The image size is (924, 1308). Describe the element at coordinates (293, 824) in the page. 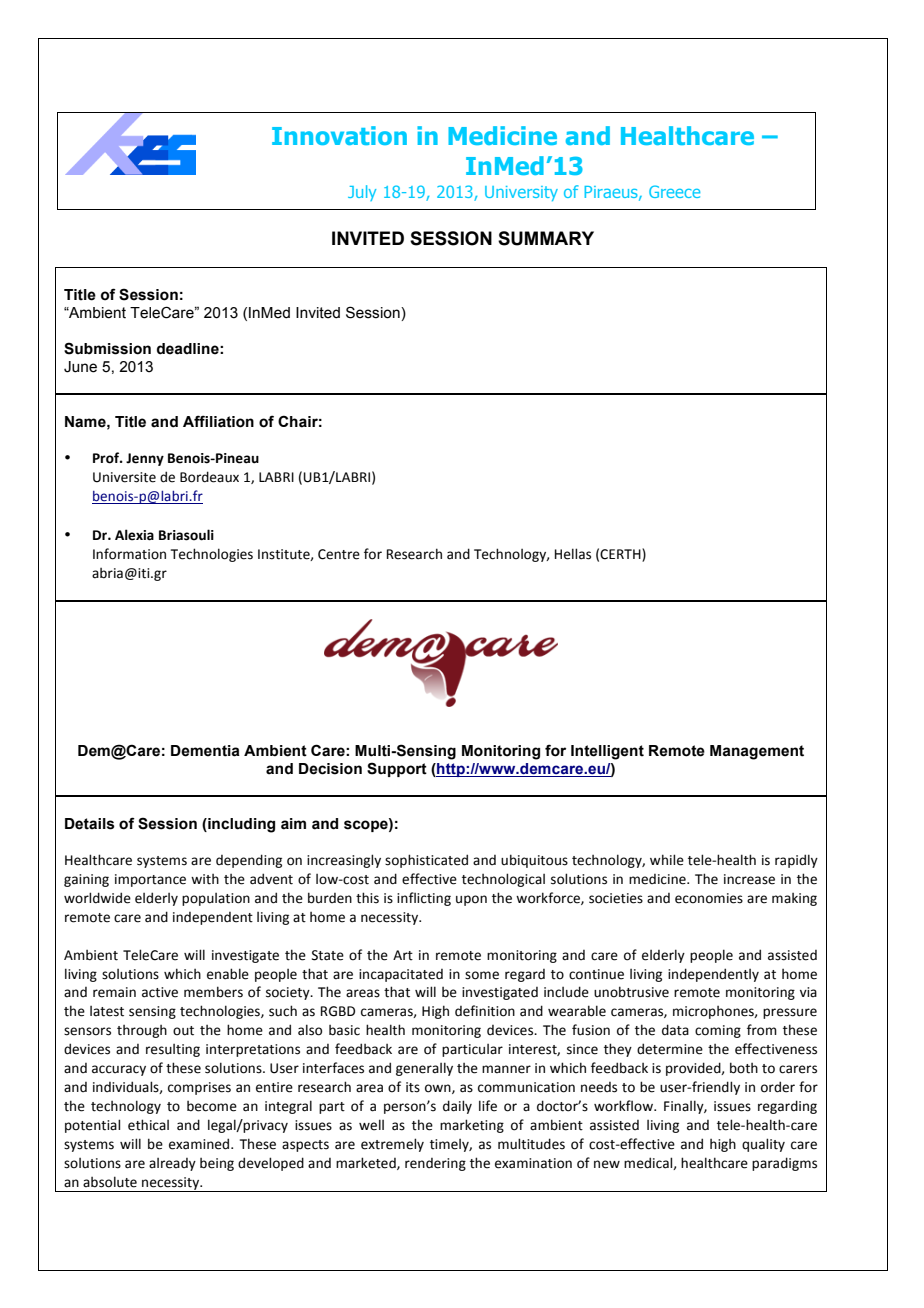

I see `aim` at that location.
